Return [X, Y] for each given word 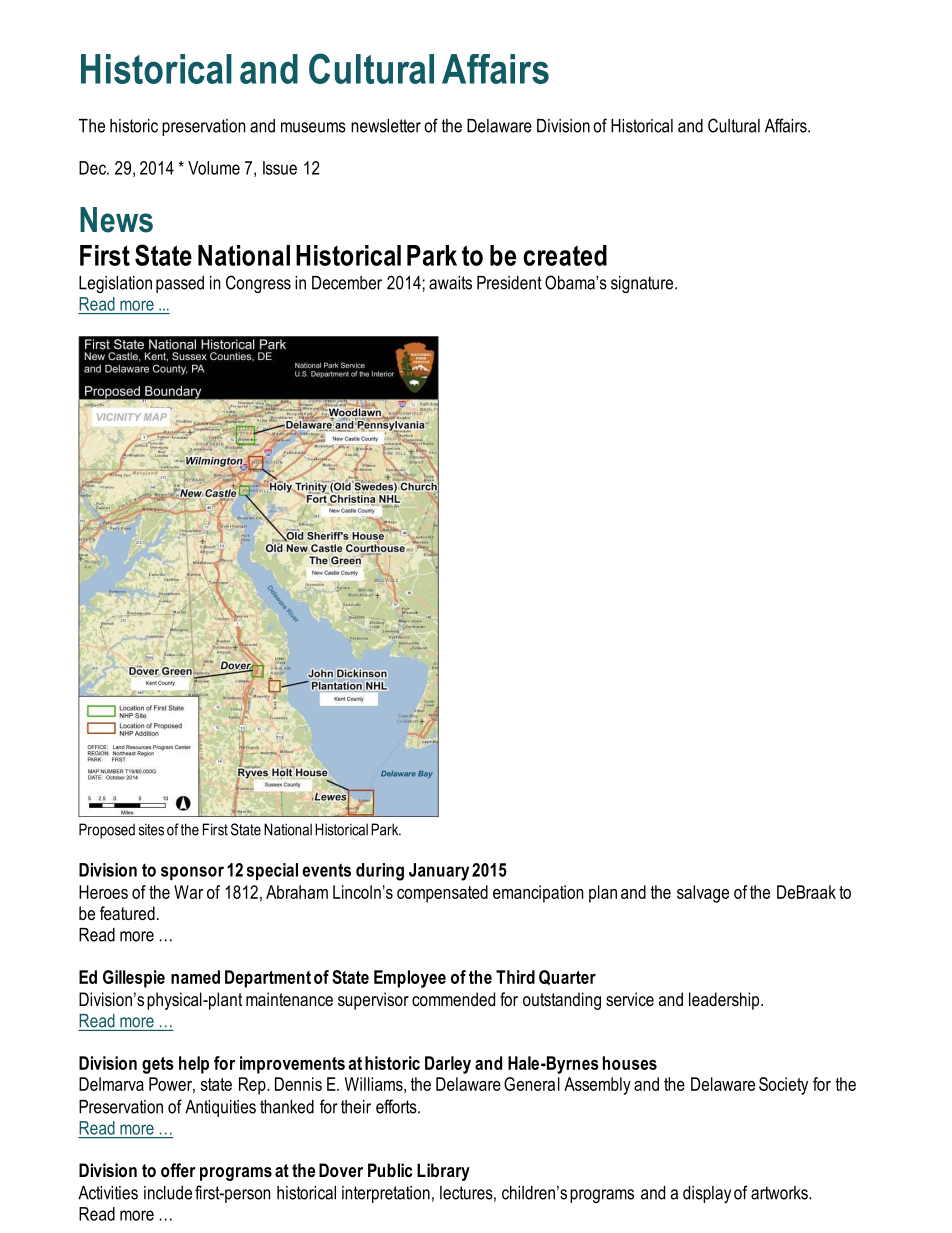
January [439, 872]
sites [151, 829]
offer [178, 1170]
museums [313, 127]
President [509, 283]
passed [180, 284]
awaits [450, 283]
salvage [703, 894]
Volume [214, 168]
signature [643, 284]
